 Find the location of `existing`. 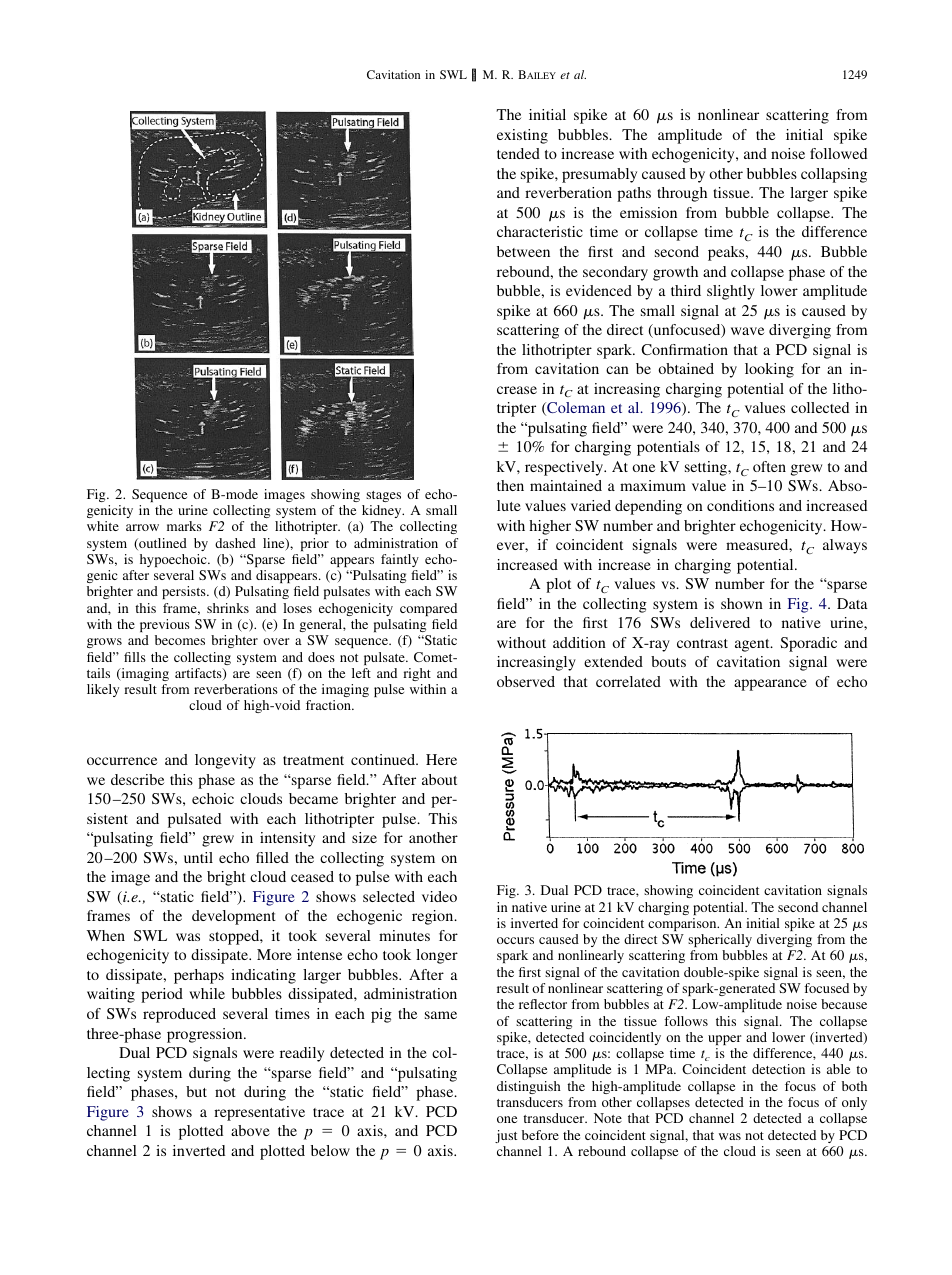

existing is located at coordinates (522, 136).
